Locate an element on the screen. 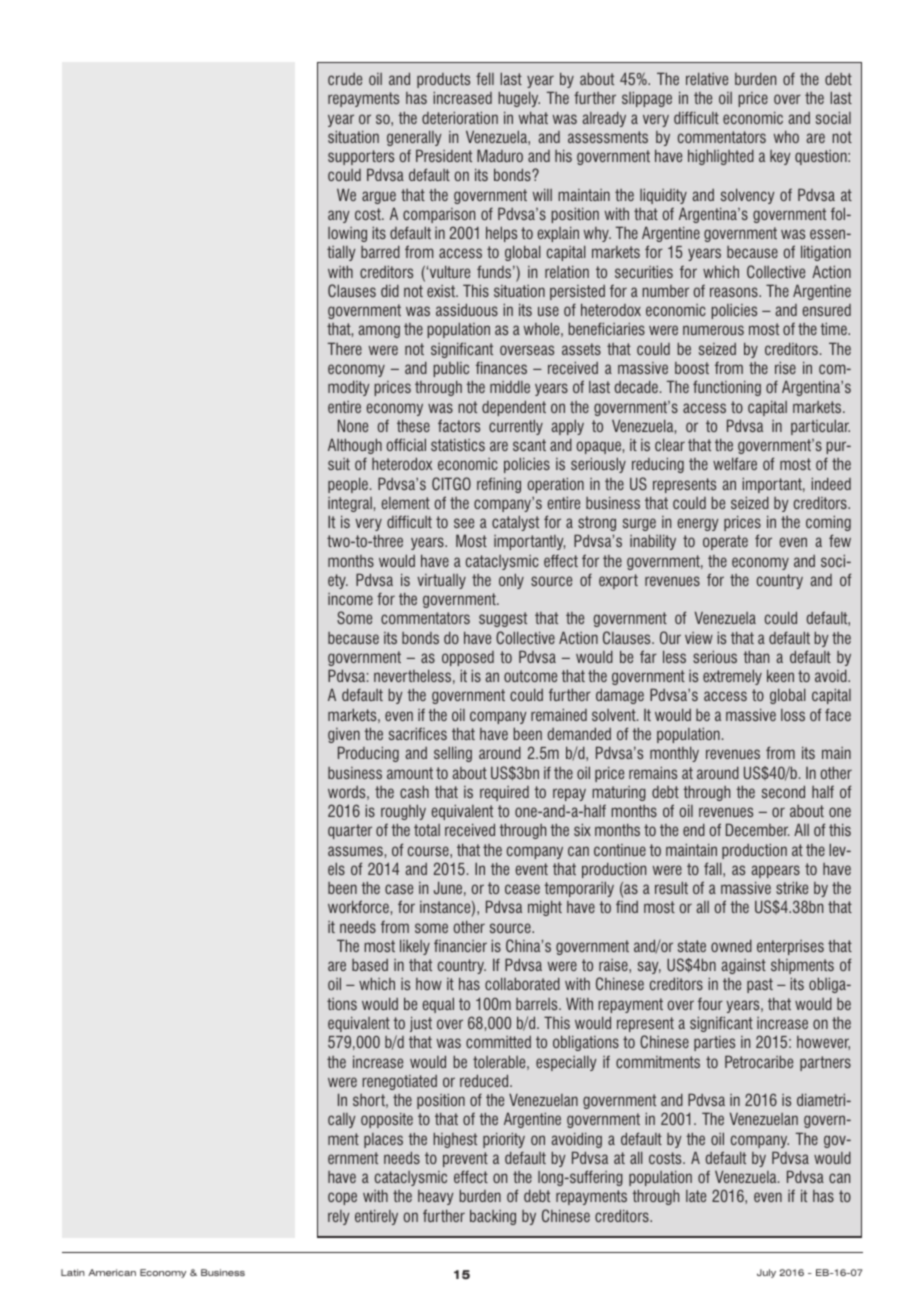  opposed is located at coordinates (468, 658).
